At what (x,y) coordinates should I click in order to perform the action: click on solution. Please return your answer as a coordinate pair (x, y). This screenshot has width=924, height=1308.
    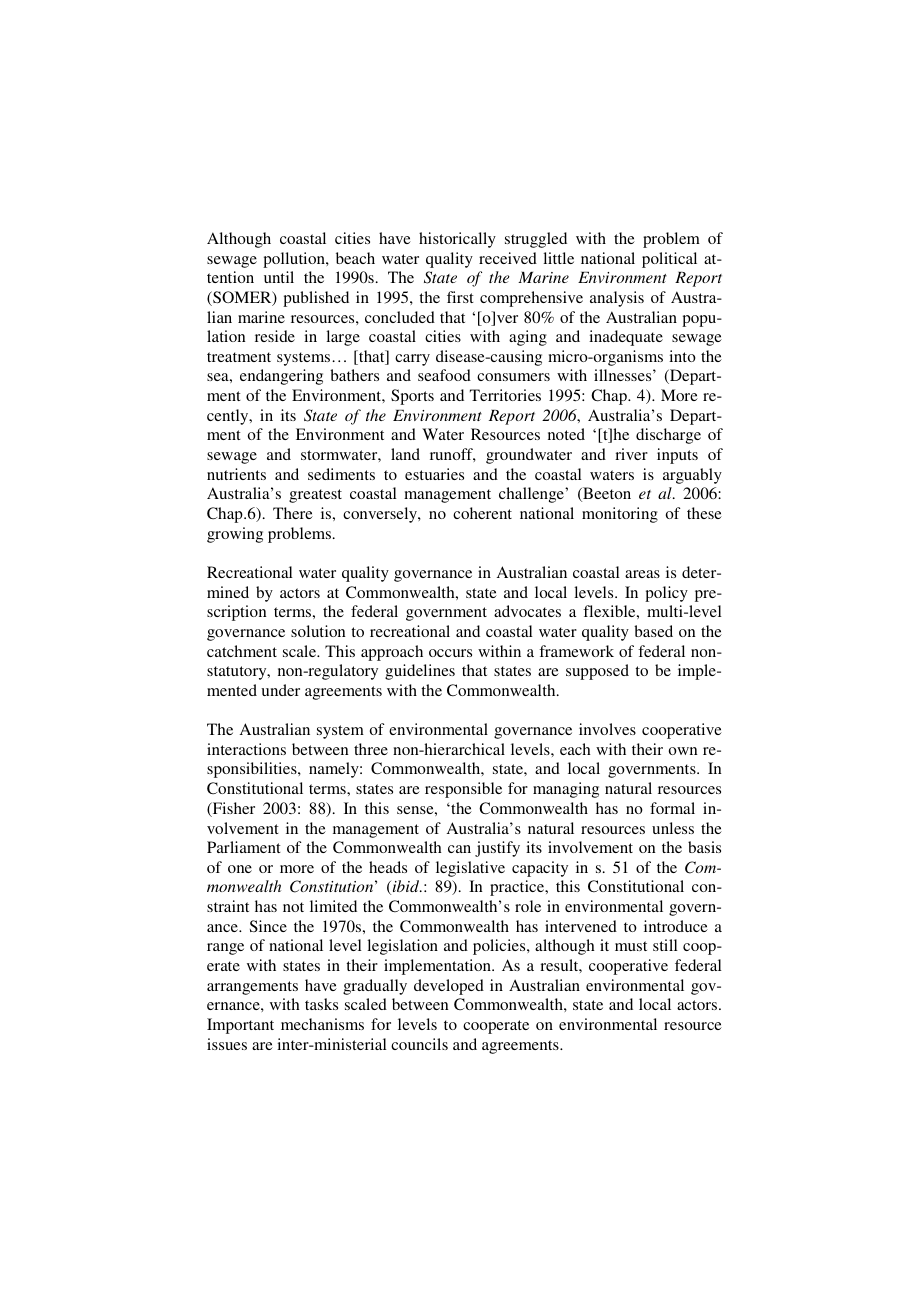
    Looking at the image, I should click on (318, 631).
